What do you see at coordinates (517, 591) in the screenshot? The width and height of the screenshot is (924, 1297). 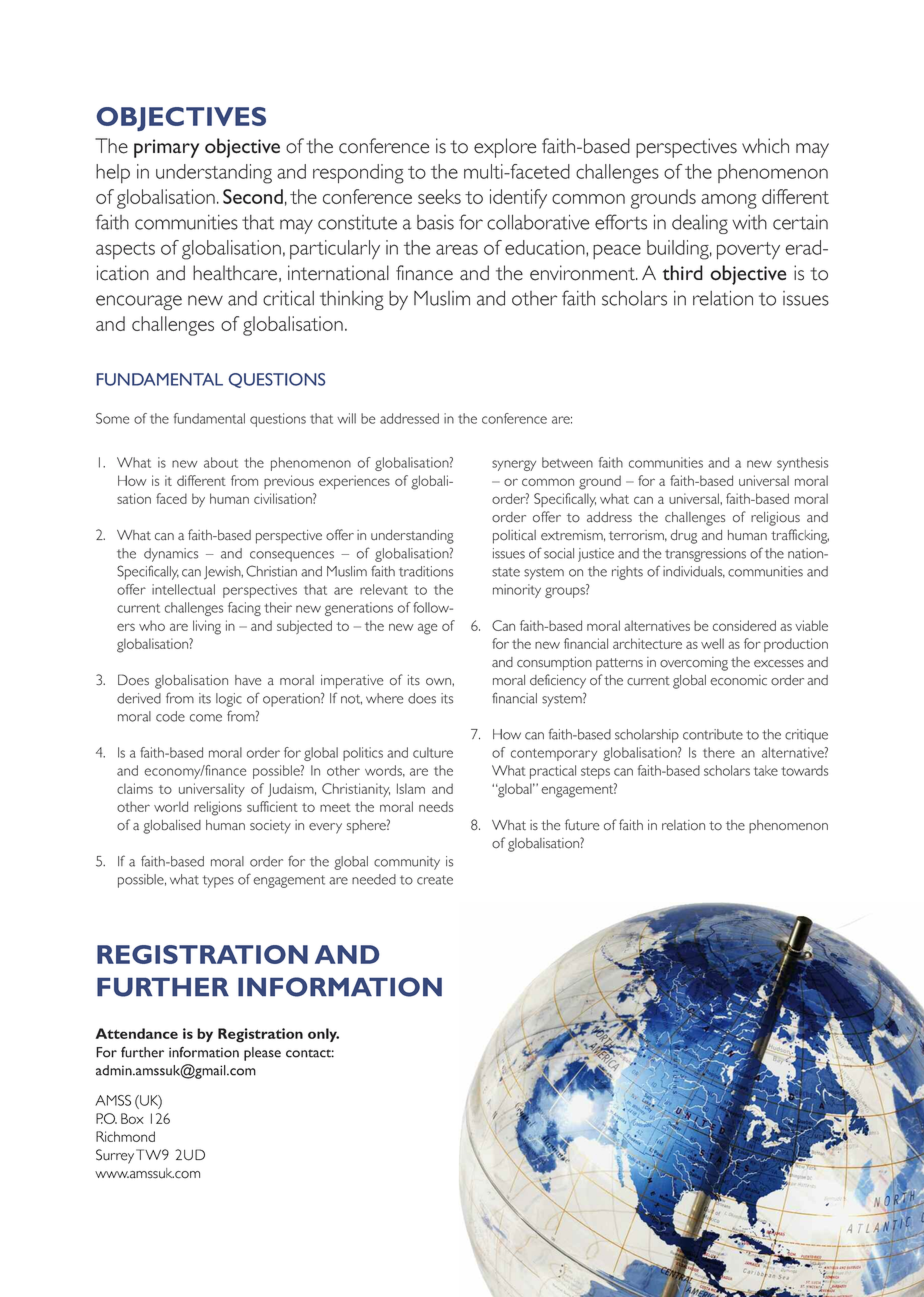 I see `minority` at bounding box center [517, 591].
